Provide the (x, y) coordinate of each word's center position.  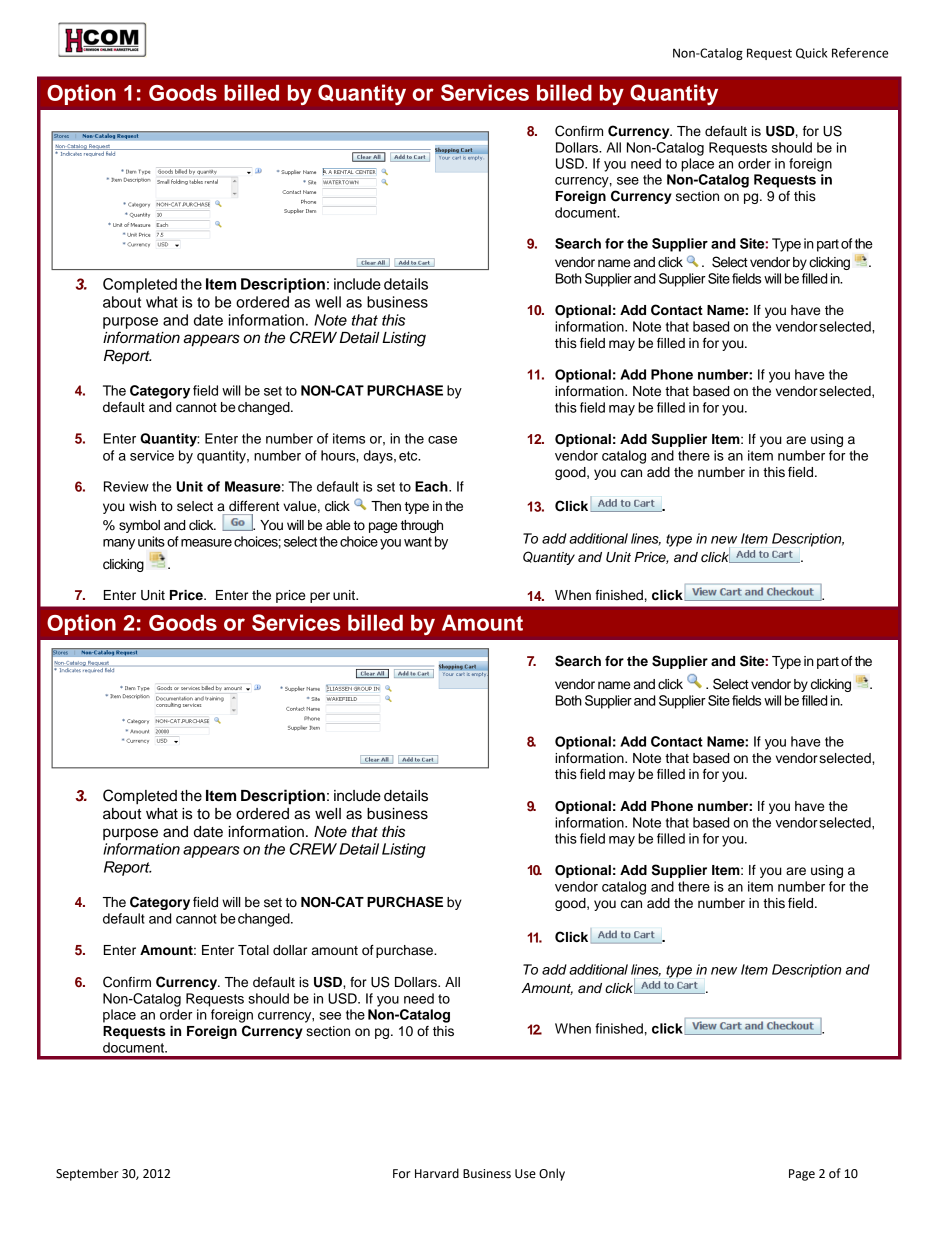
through (422, 526)
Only (552, 1174)
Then (386, 506)
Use (525, 1174)
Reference (860, 53)
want (418, 542)
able (338, 525)
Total (253, 950)
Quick (811, 53)
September (87, 1174)
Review (126, 486)
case (442, 440)
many (119, 544)
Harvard (437, 1173)
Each (432, 486)
